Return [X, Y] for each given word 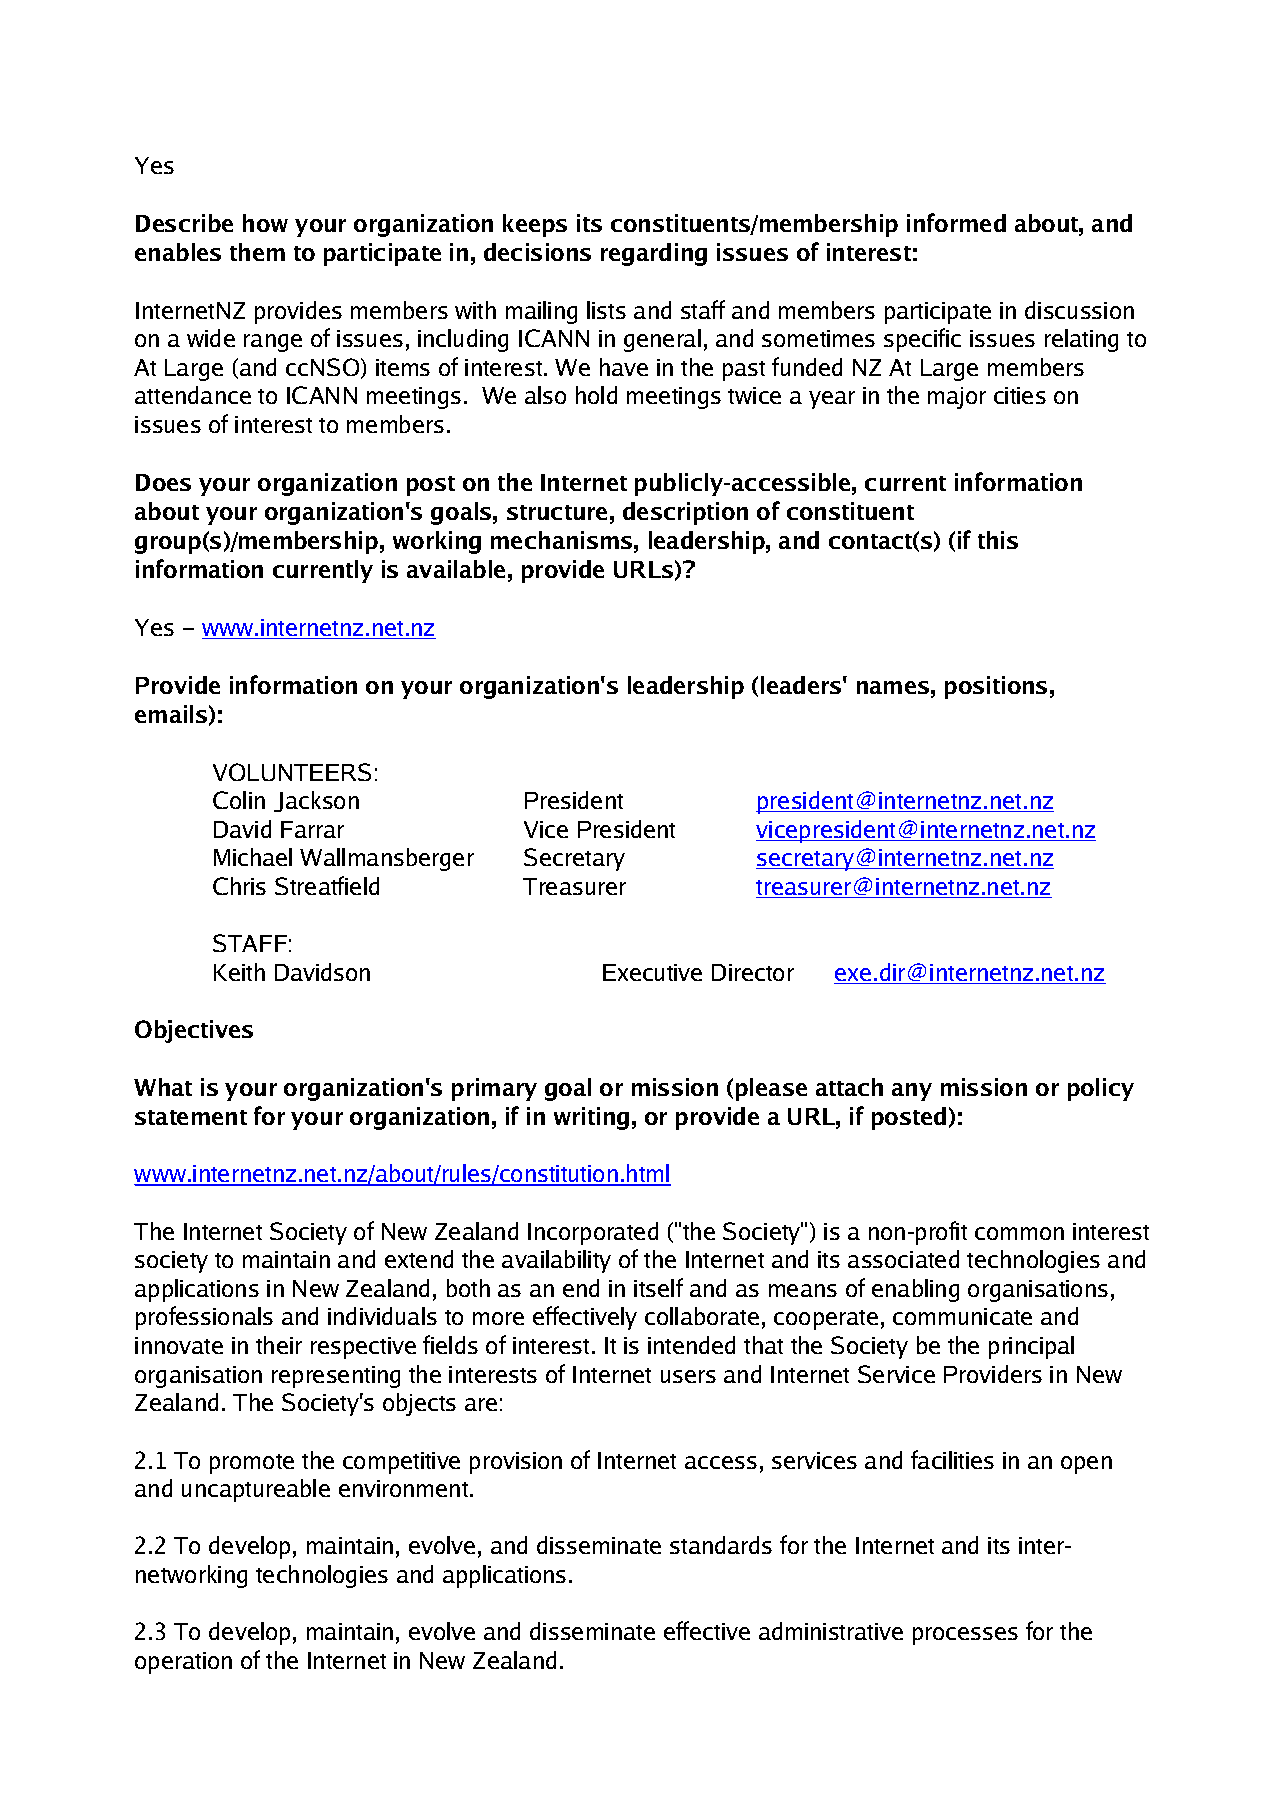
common [1019, 1233]
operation [183, 1663]
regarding [654, 254]
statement [191, 1117]
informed [956, 222]
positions [996, 687]
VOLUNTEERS [292, 772]
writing [591, 1118]
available [456, 569]
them [257, 252]
